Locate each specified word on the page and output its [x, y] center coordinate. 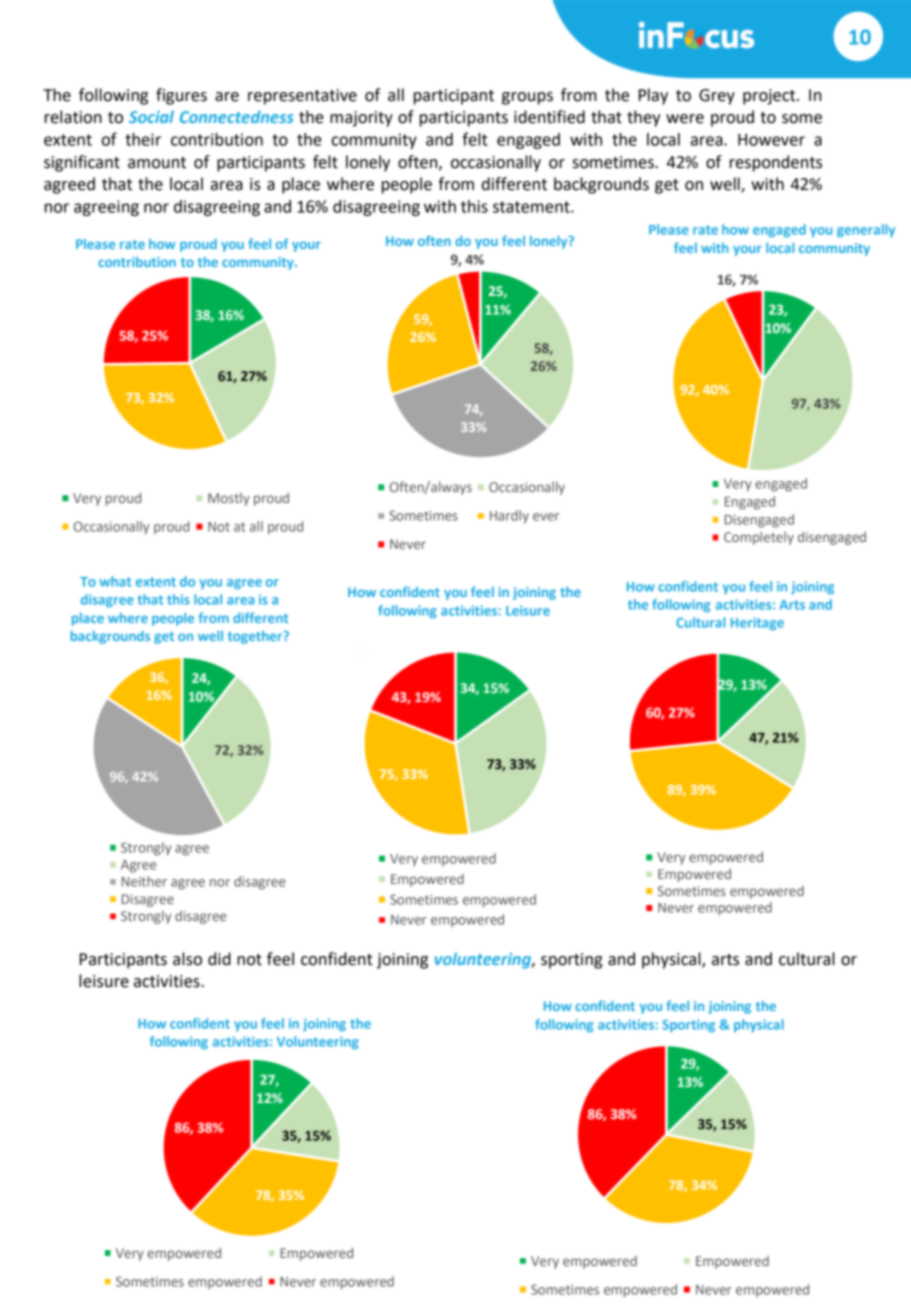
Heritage [757, 623]
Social [151, 116]
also [187, 959]
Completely [759, 538]
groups [527, 98]
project [770, 97]
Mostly [229, 499]
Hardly [509, 517]
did [219, 959]
